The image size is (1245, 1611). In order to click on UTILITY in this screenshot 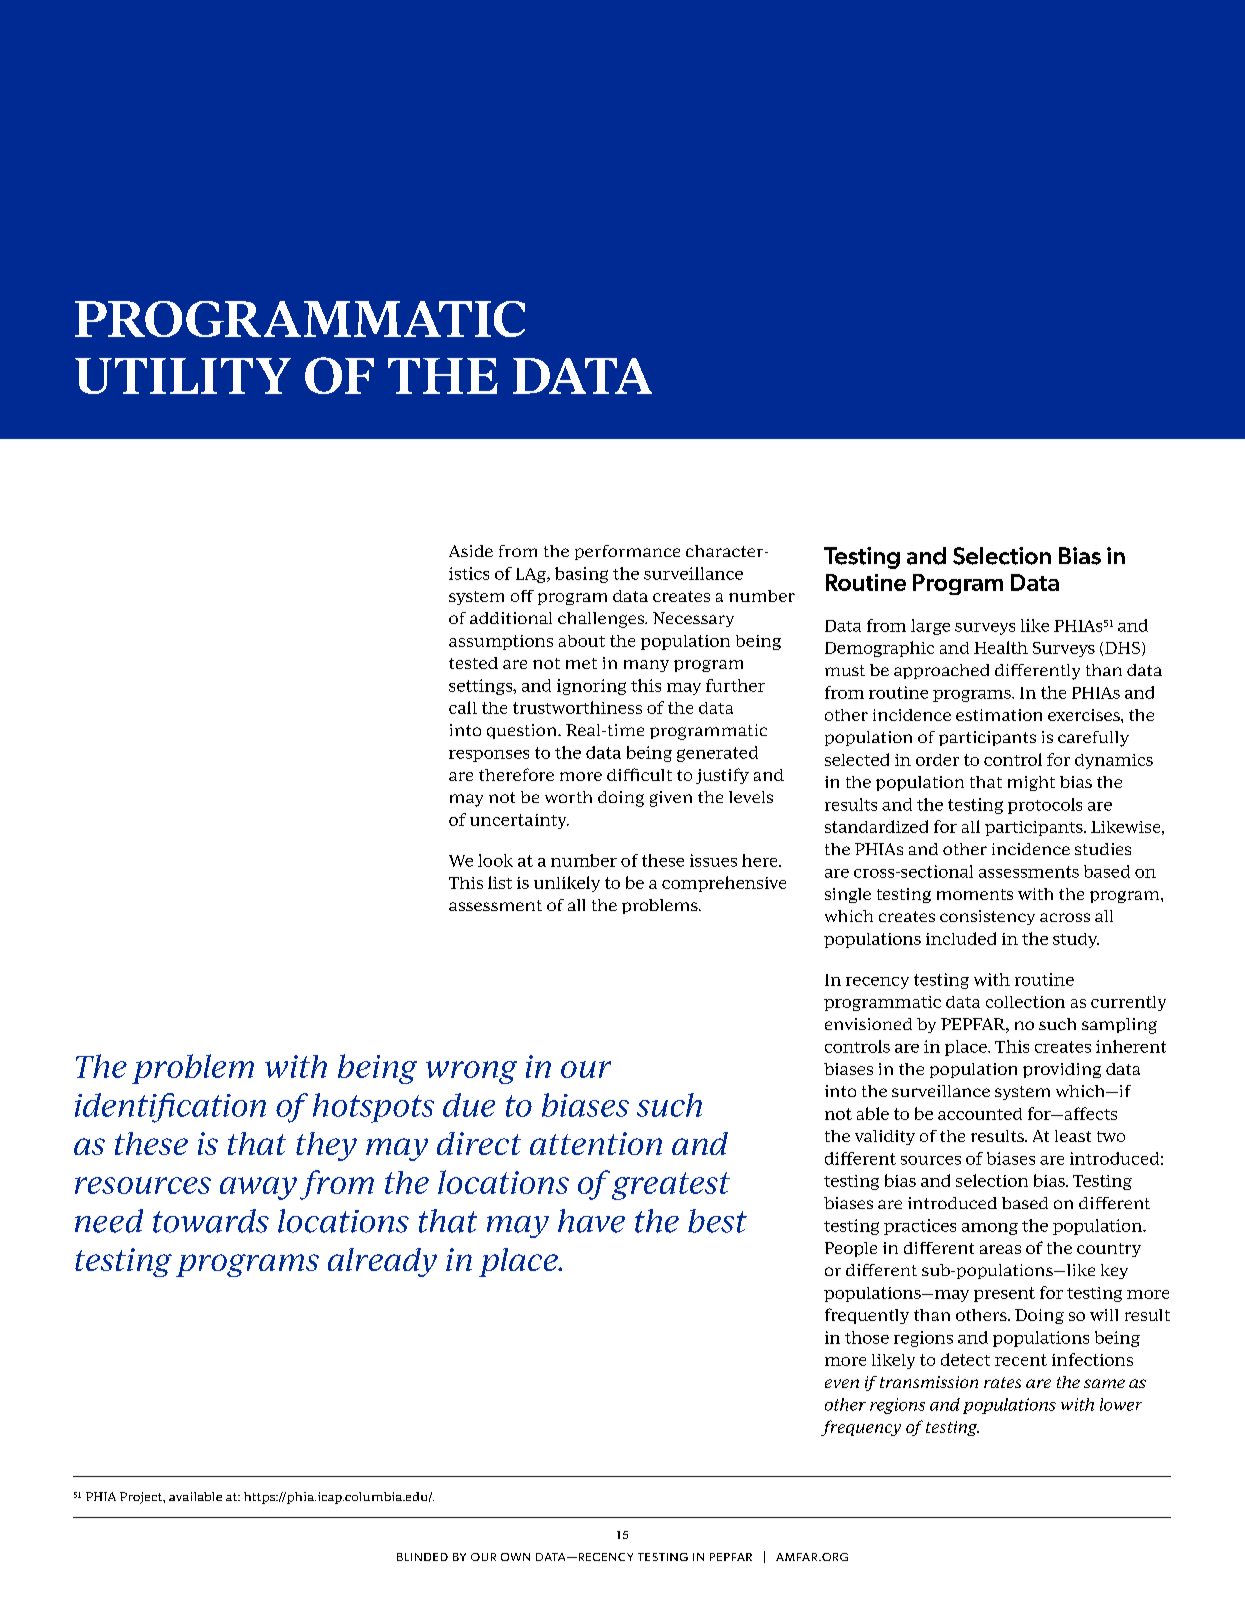, I will do `click(183, 376)`.
